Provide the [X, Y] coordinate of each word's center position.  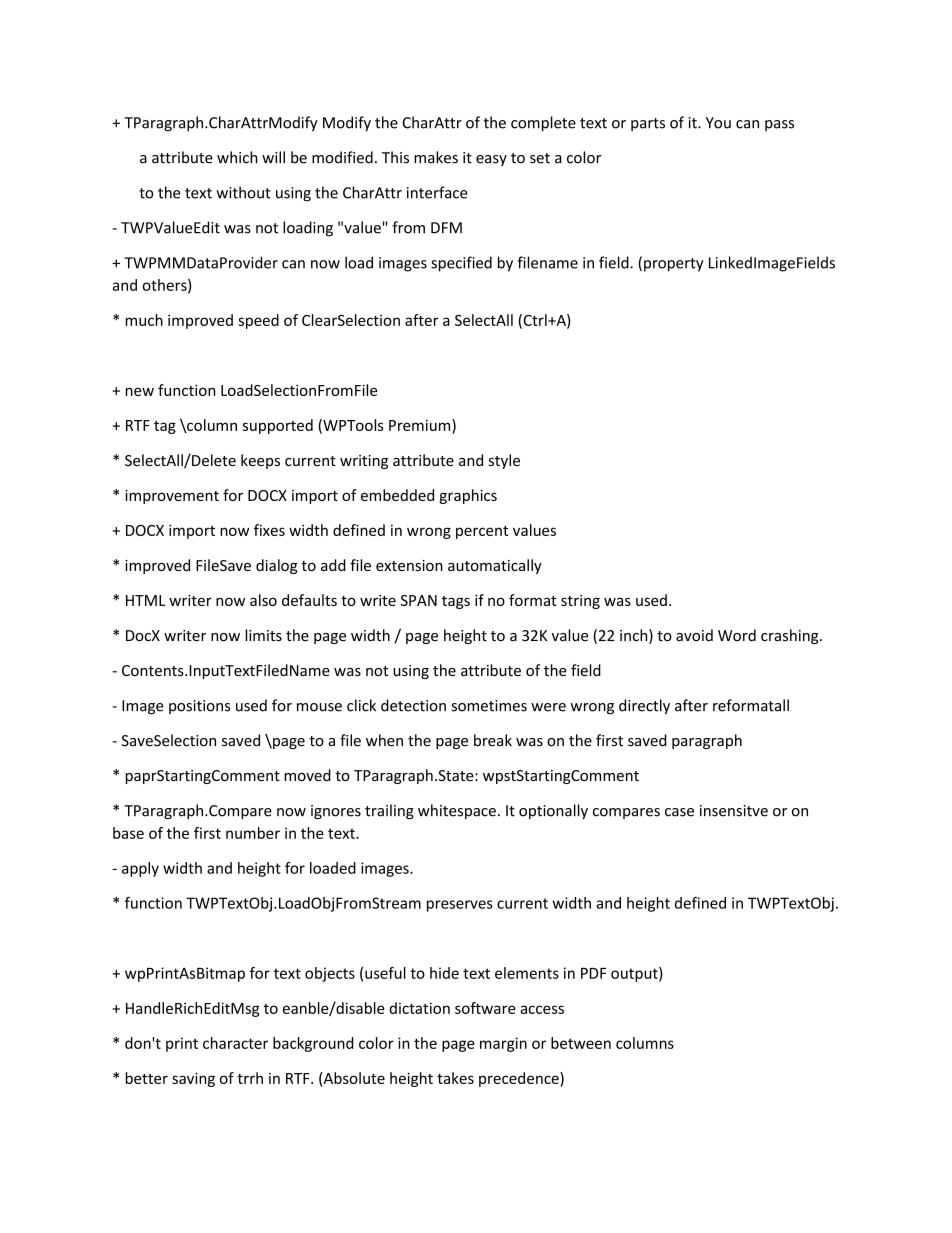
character [235, 1043]
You [718, 123]
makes [436, 157]
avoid [694, 635]
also [263, 600]
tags [456, 602]
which [237, 157]
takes [455, 1078]
